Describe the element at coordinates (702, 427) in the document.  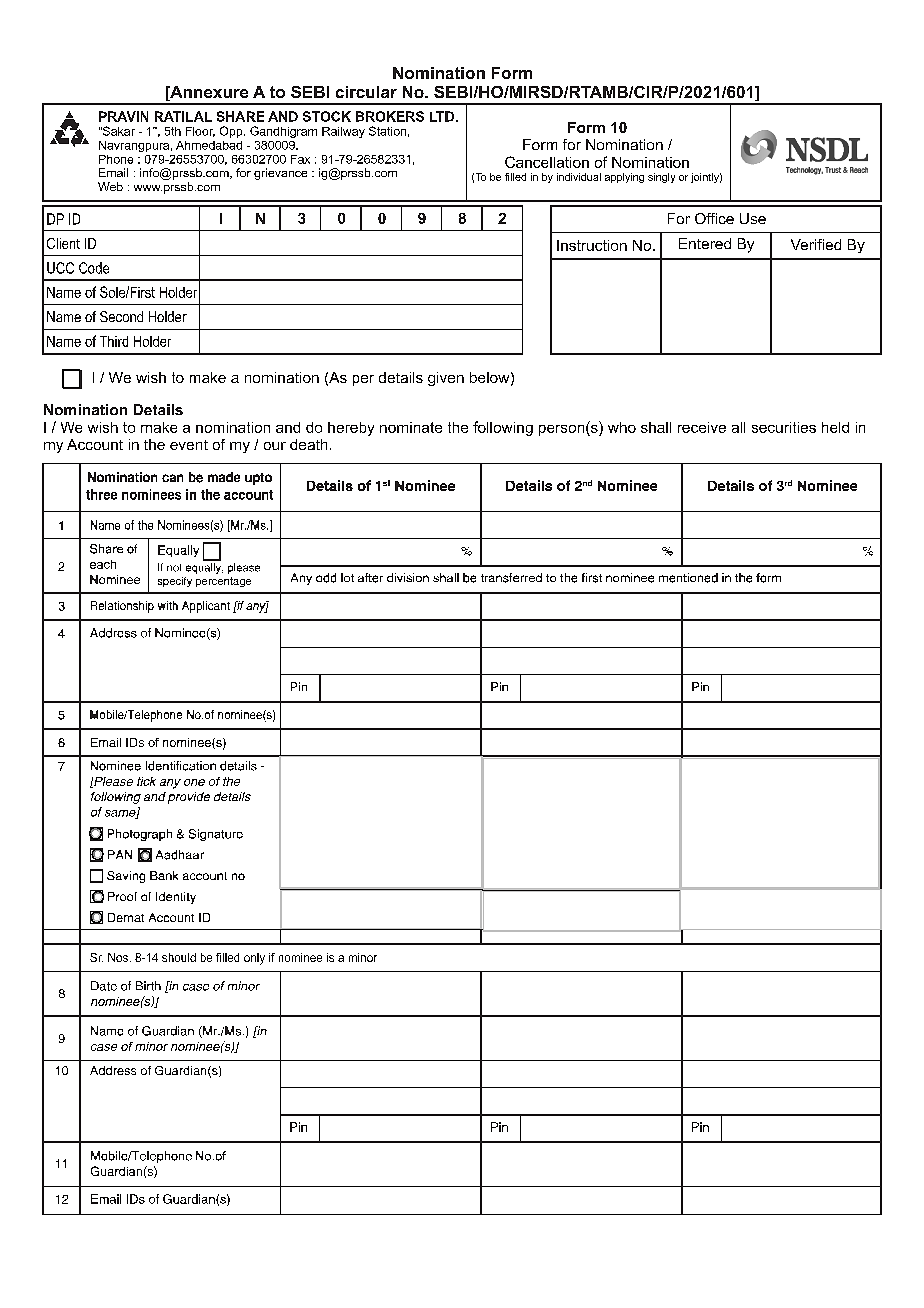
I see `receive` at that location.
